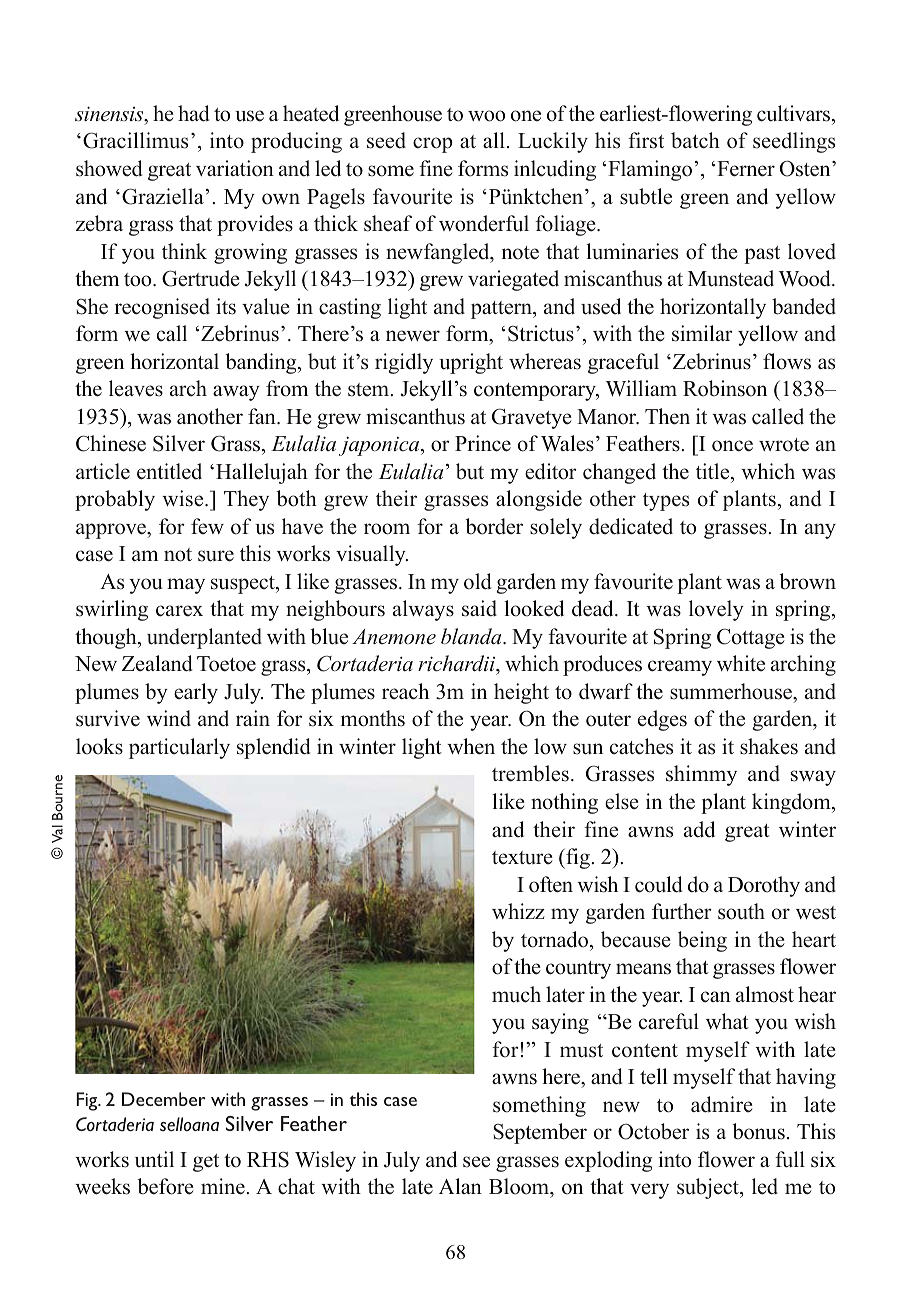  Describe the element at coordinates (433, 145) in the page. I see `crop` at that location.
